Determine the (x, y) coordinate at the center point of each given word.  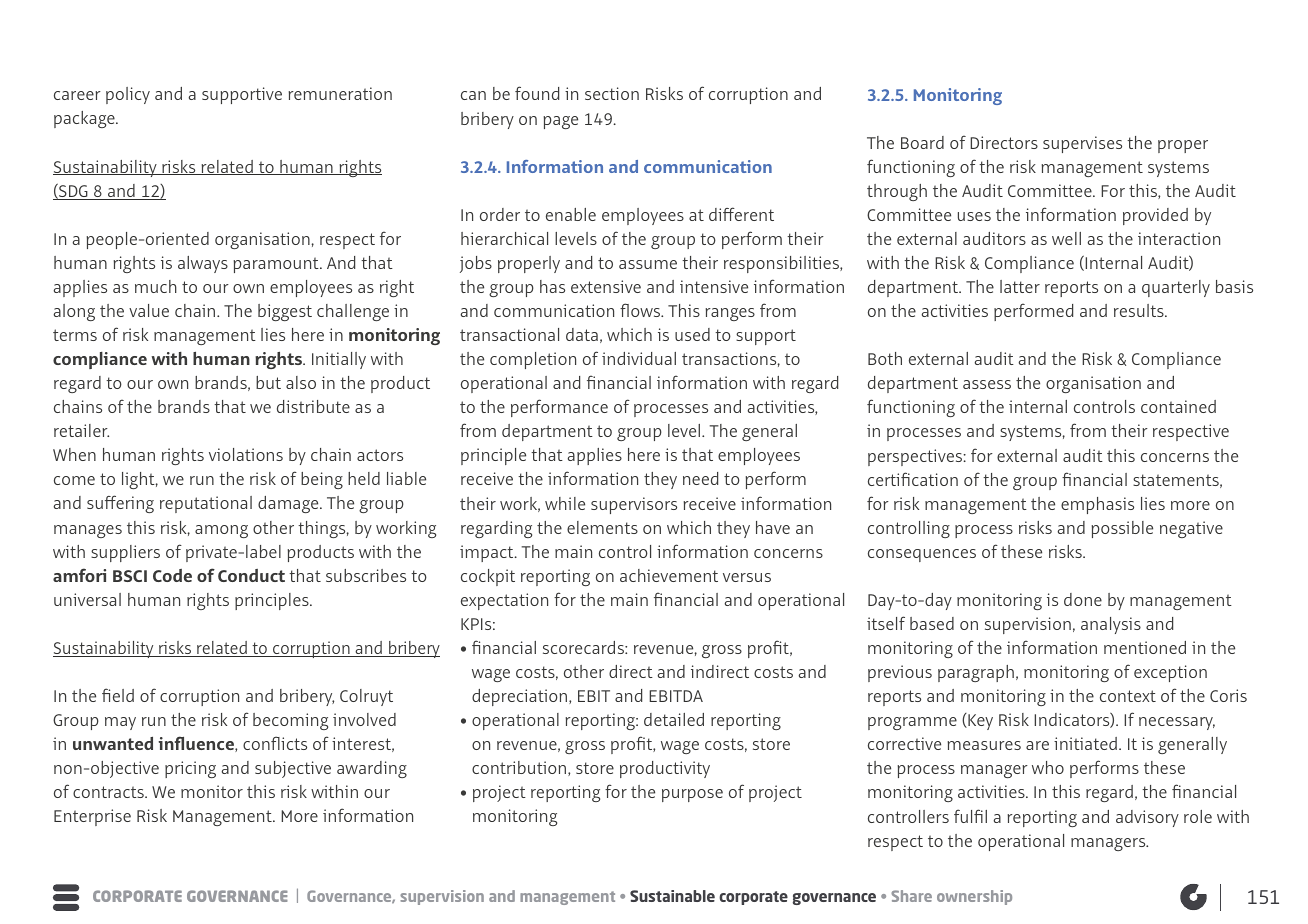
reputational (206, 504)
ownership (974, 897)
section (612, 93)
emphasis (1097, 505)
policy (128, 95)
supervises (1082, 144)
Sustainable (672, 896)
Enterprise (92, 817)
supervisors (634, 505)
